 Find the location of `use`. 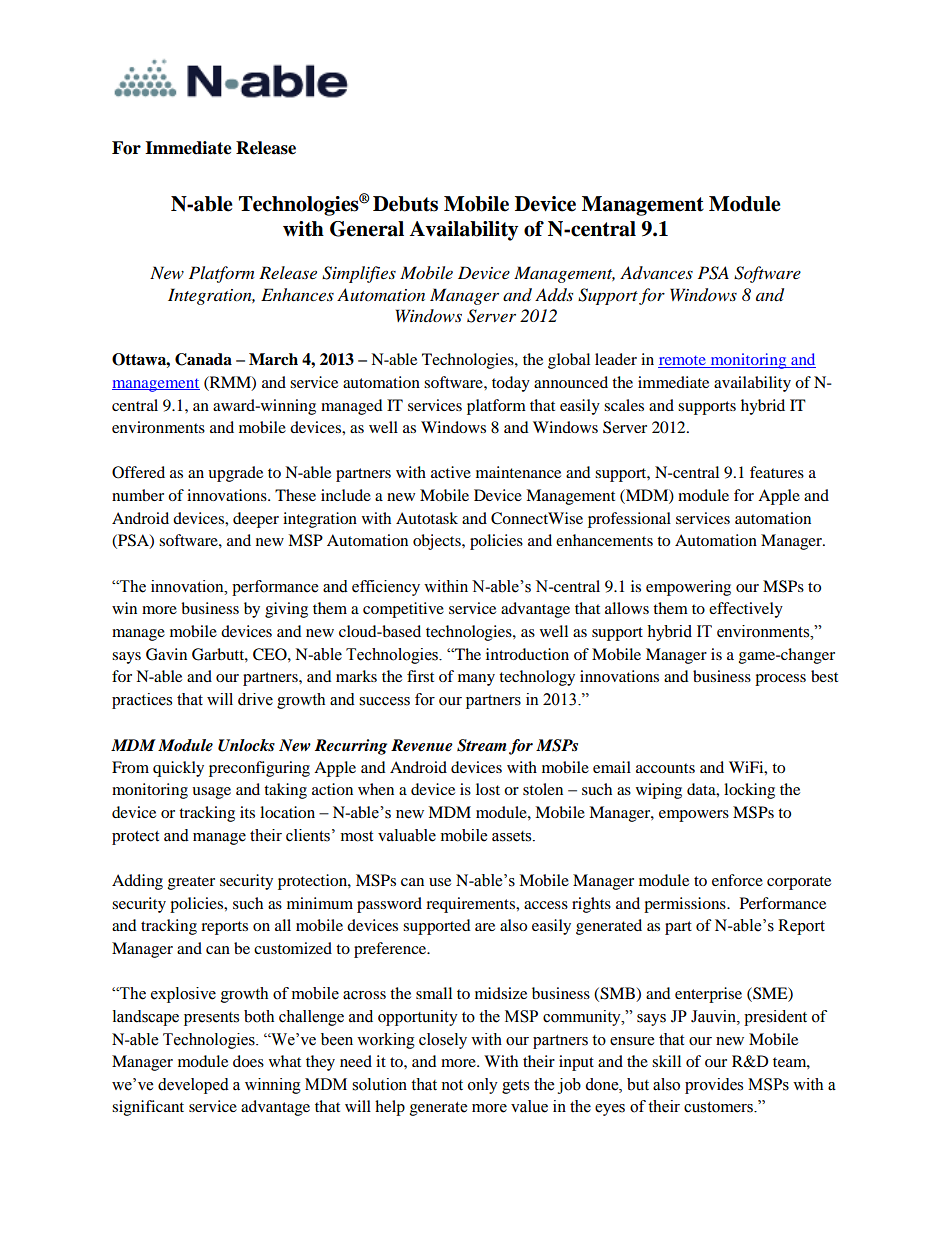

use is located at coordinates (440, 882).
